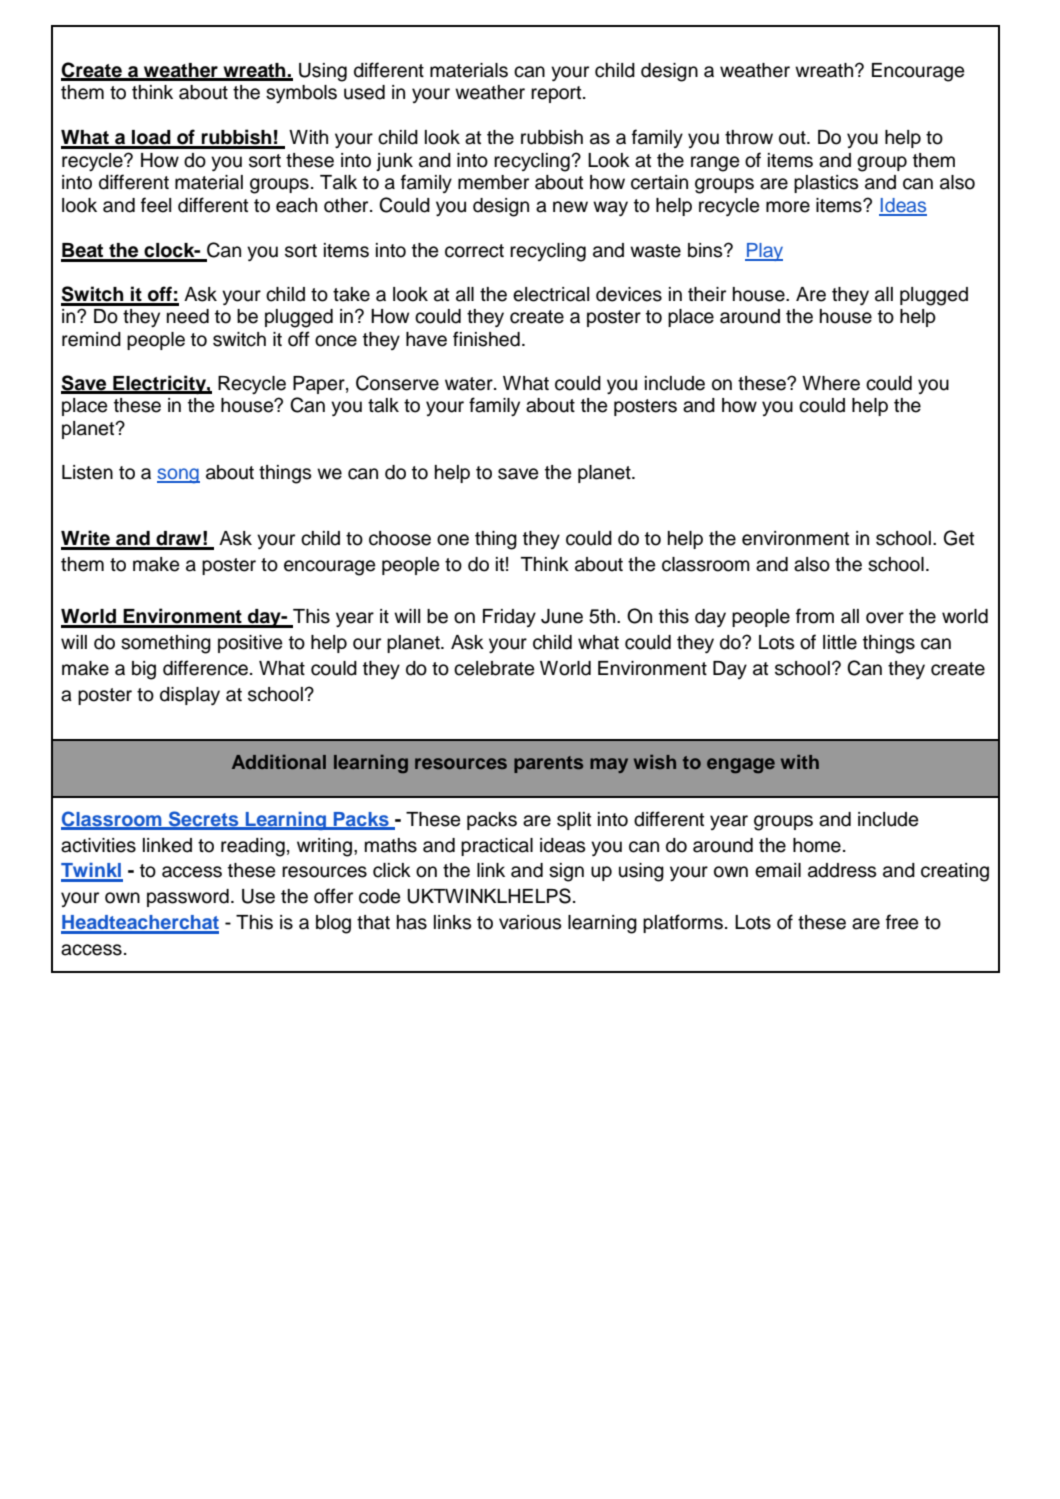  I want to click on various, so click(530, 922).
